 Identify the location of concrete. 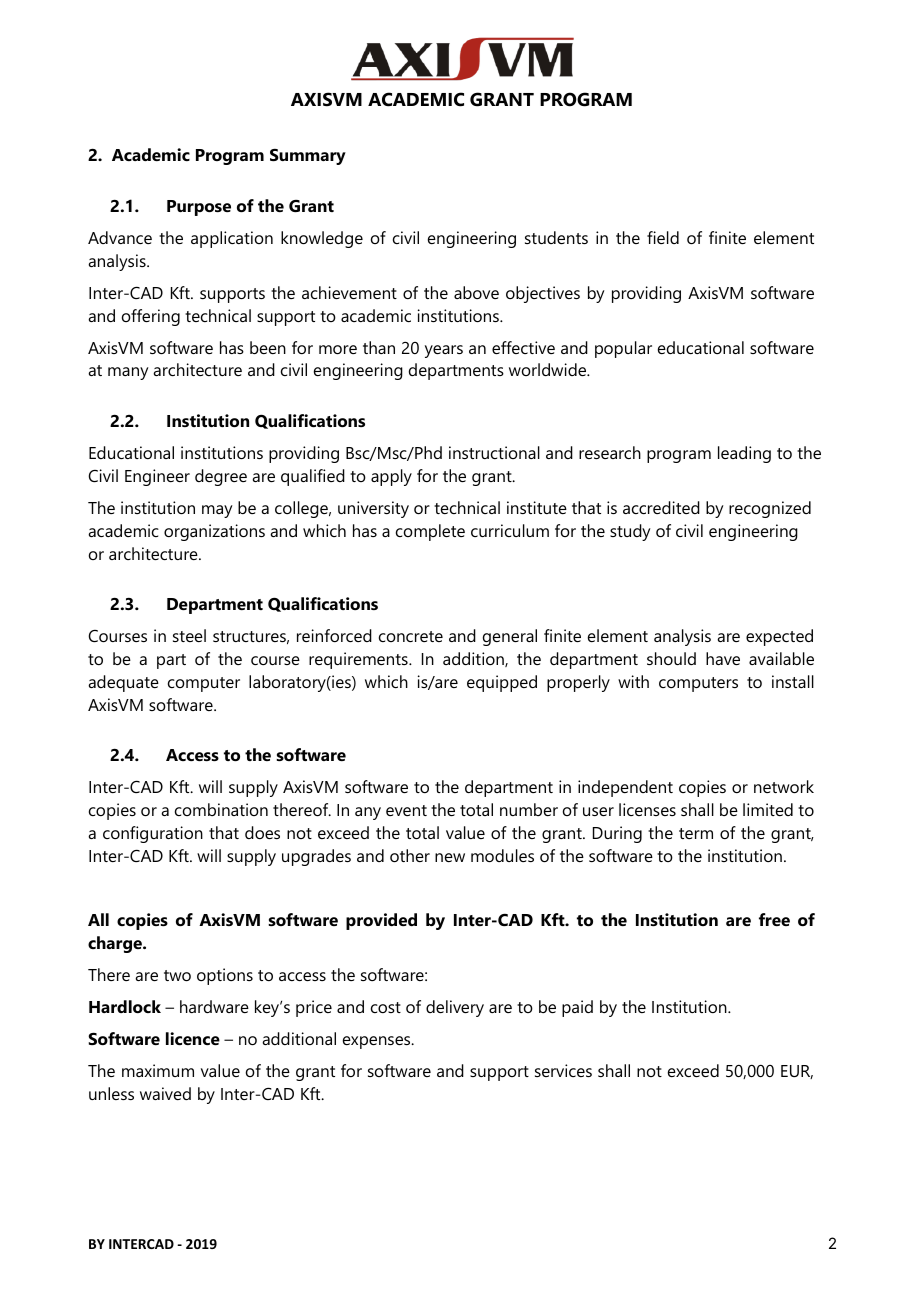
(411, 636).
